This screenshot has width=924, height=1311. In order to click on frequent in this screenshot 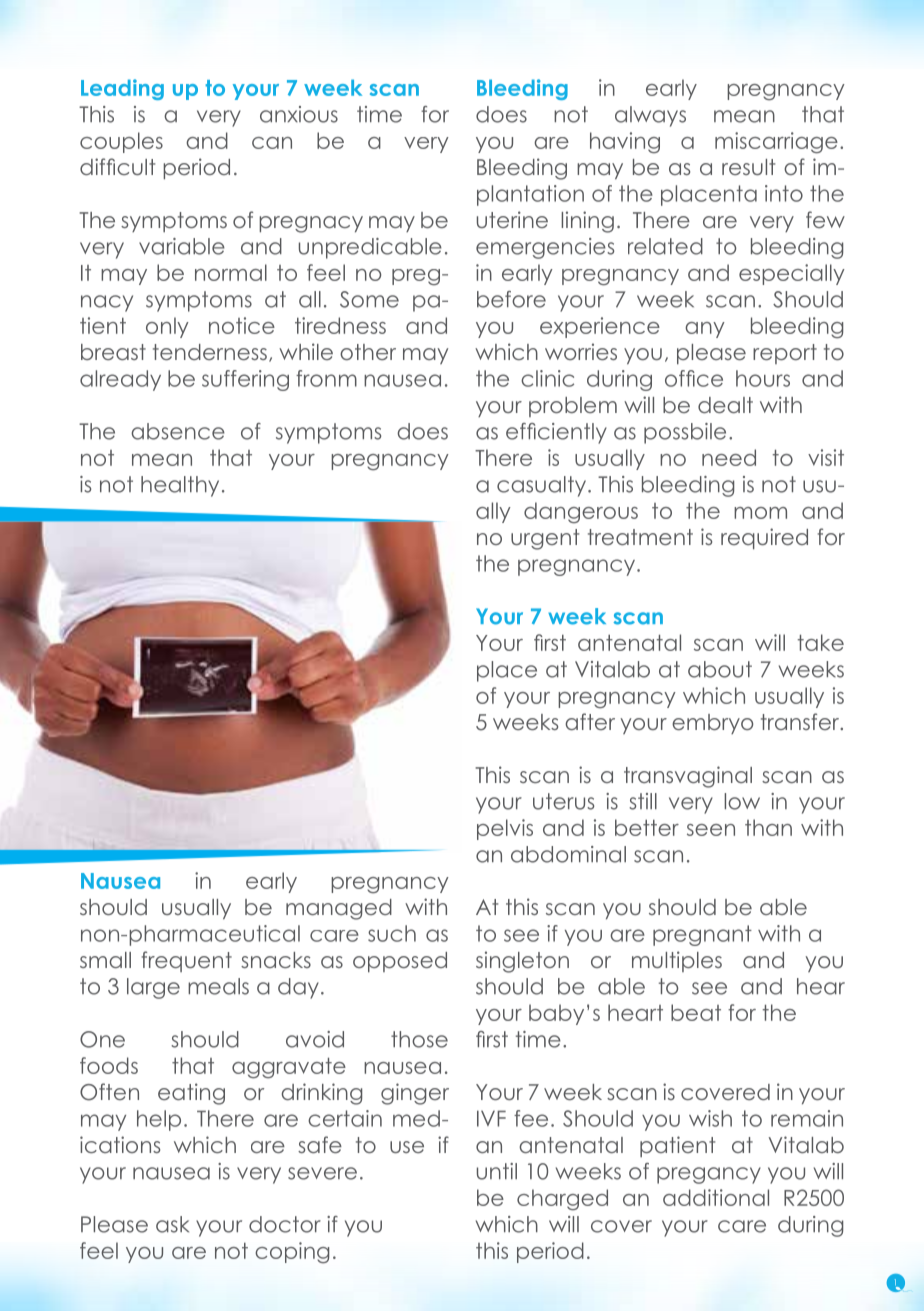, I will do `click(187, 961)`.
